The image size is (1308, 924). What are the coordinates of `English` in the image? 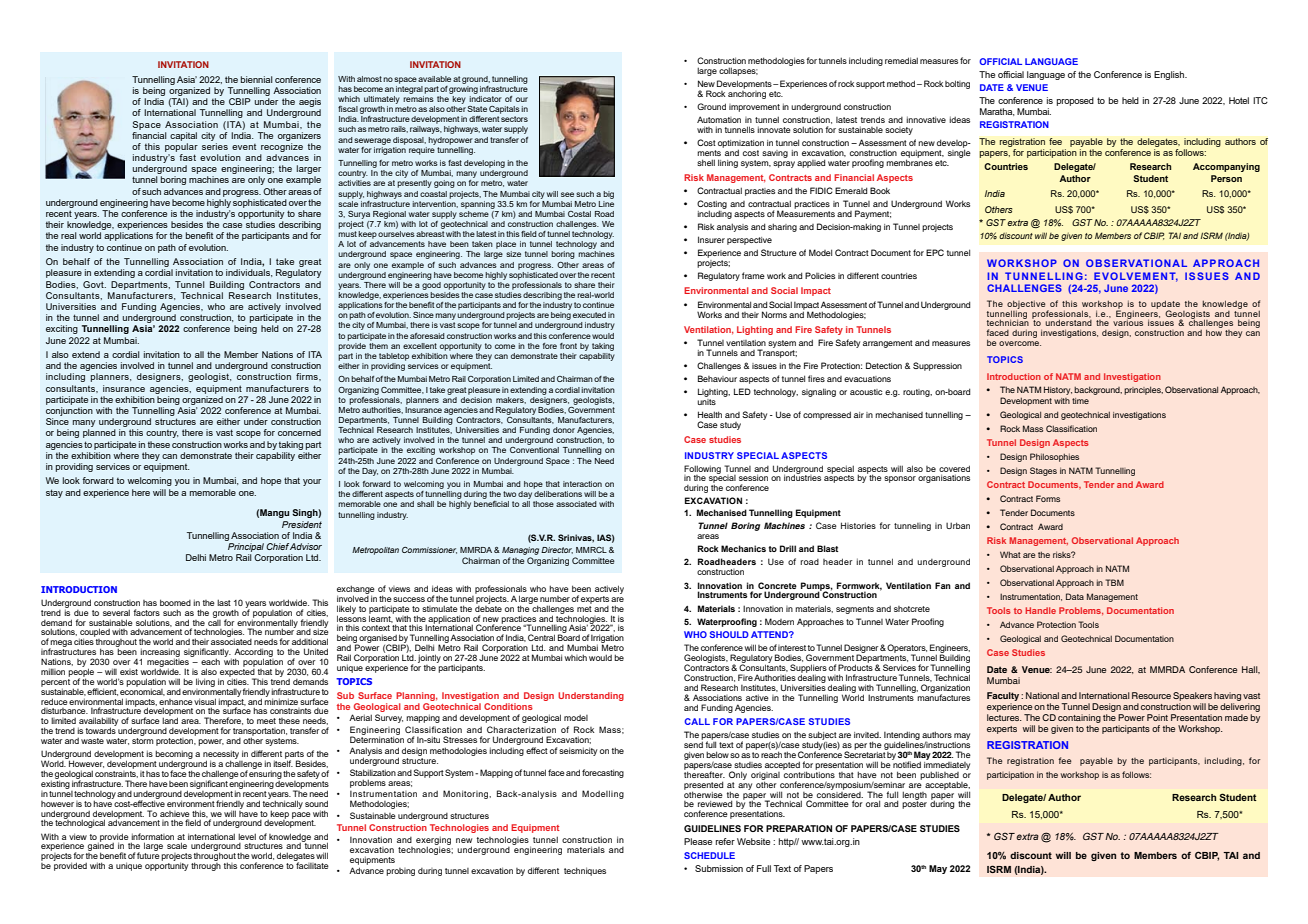 It's located at (1170, 75).
